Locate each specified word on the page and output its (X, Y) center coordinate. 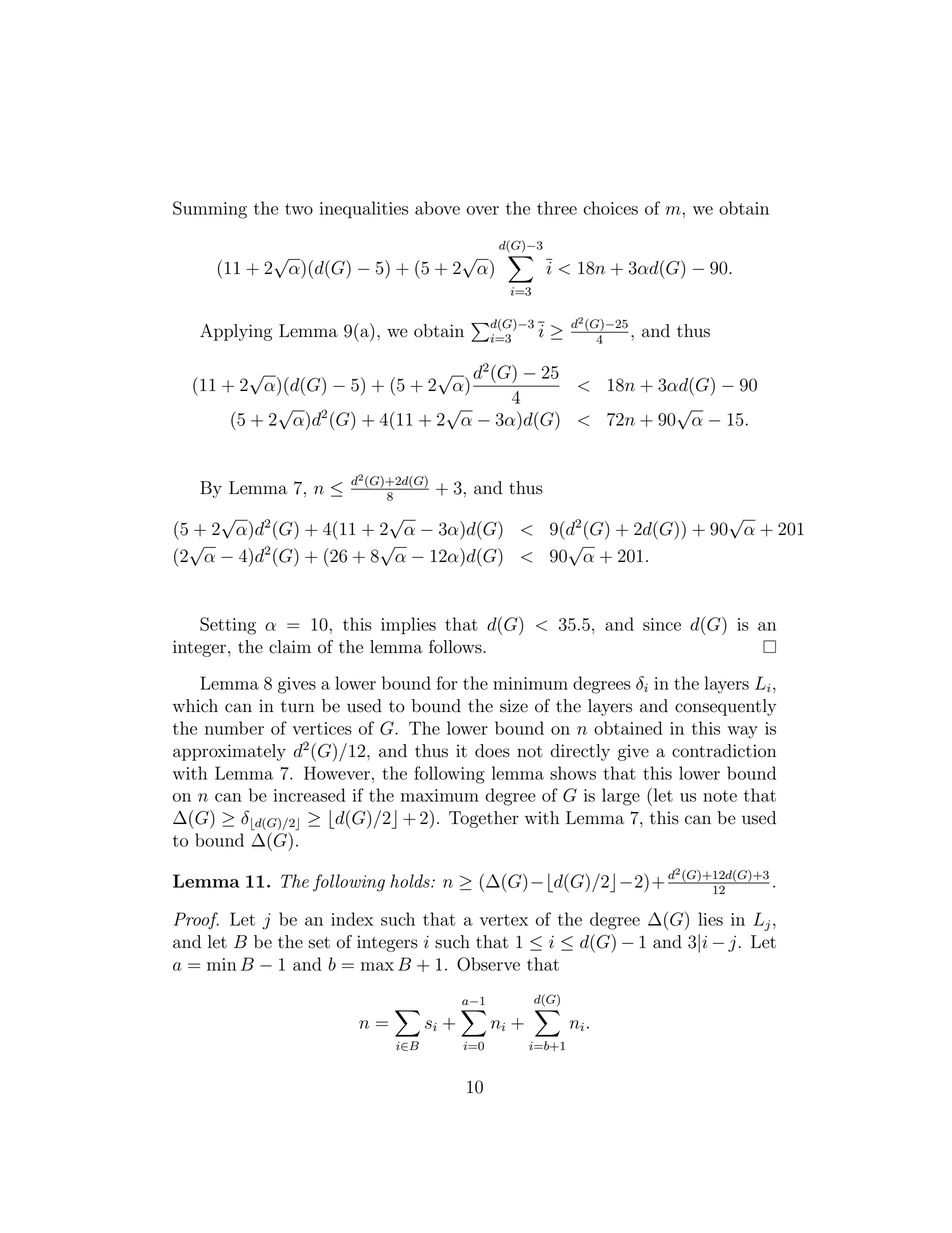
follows (456, 647)
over (483, 210)
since (662, 624)
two (299, 209)
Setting (228, 626)
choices (610, 208)
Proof (196, 921)
